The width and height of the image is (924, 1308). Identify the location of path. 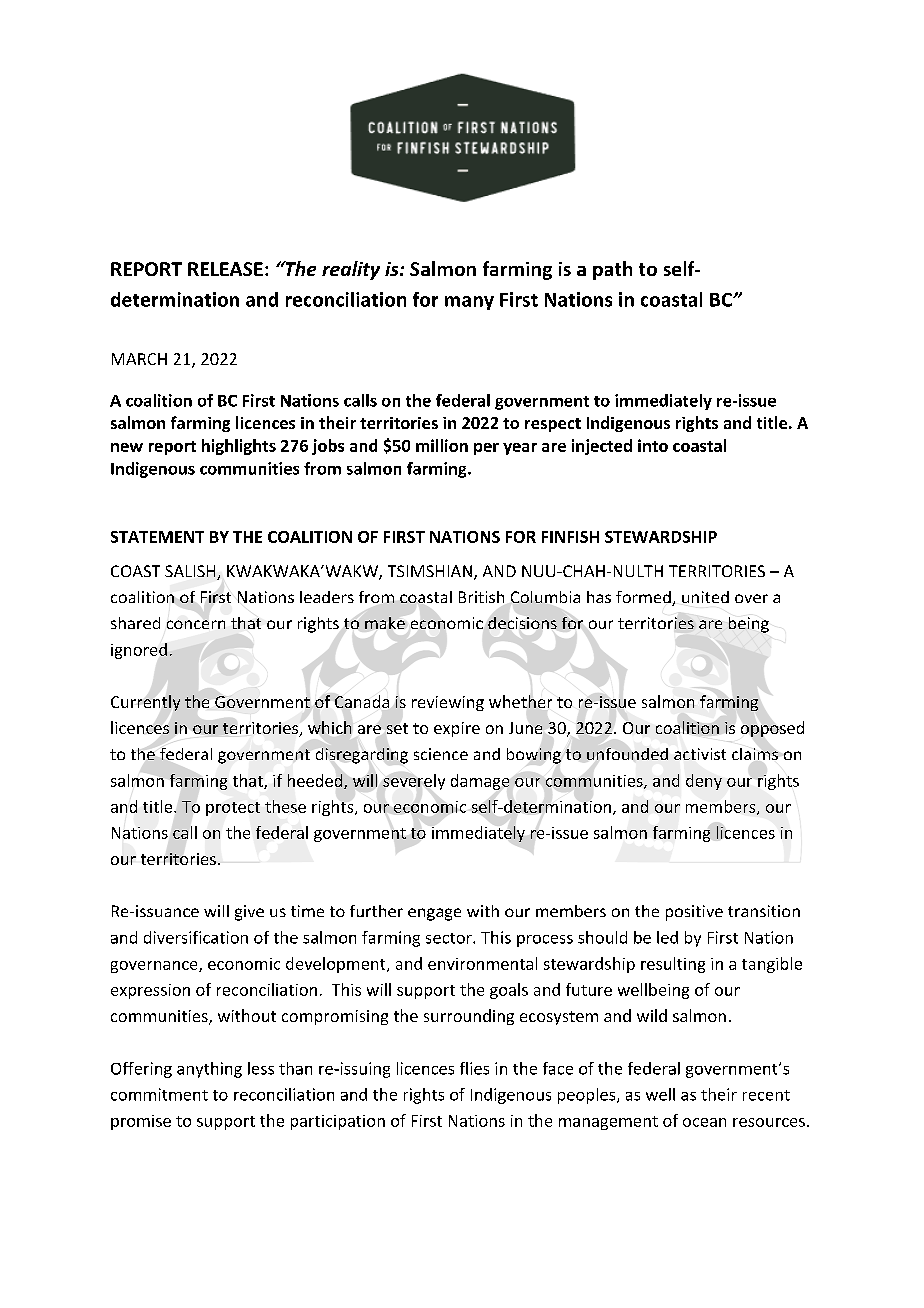
(612, 270).
